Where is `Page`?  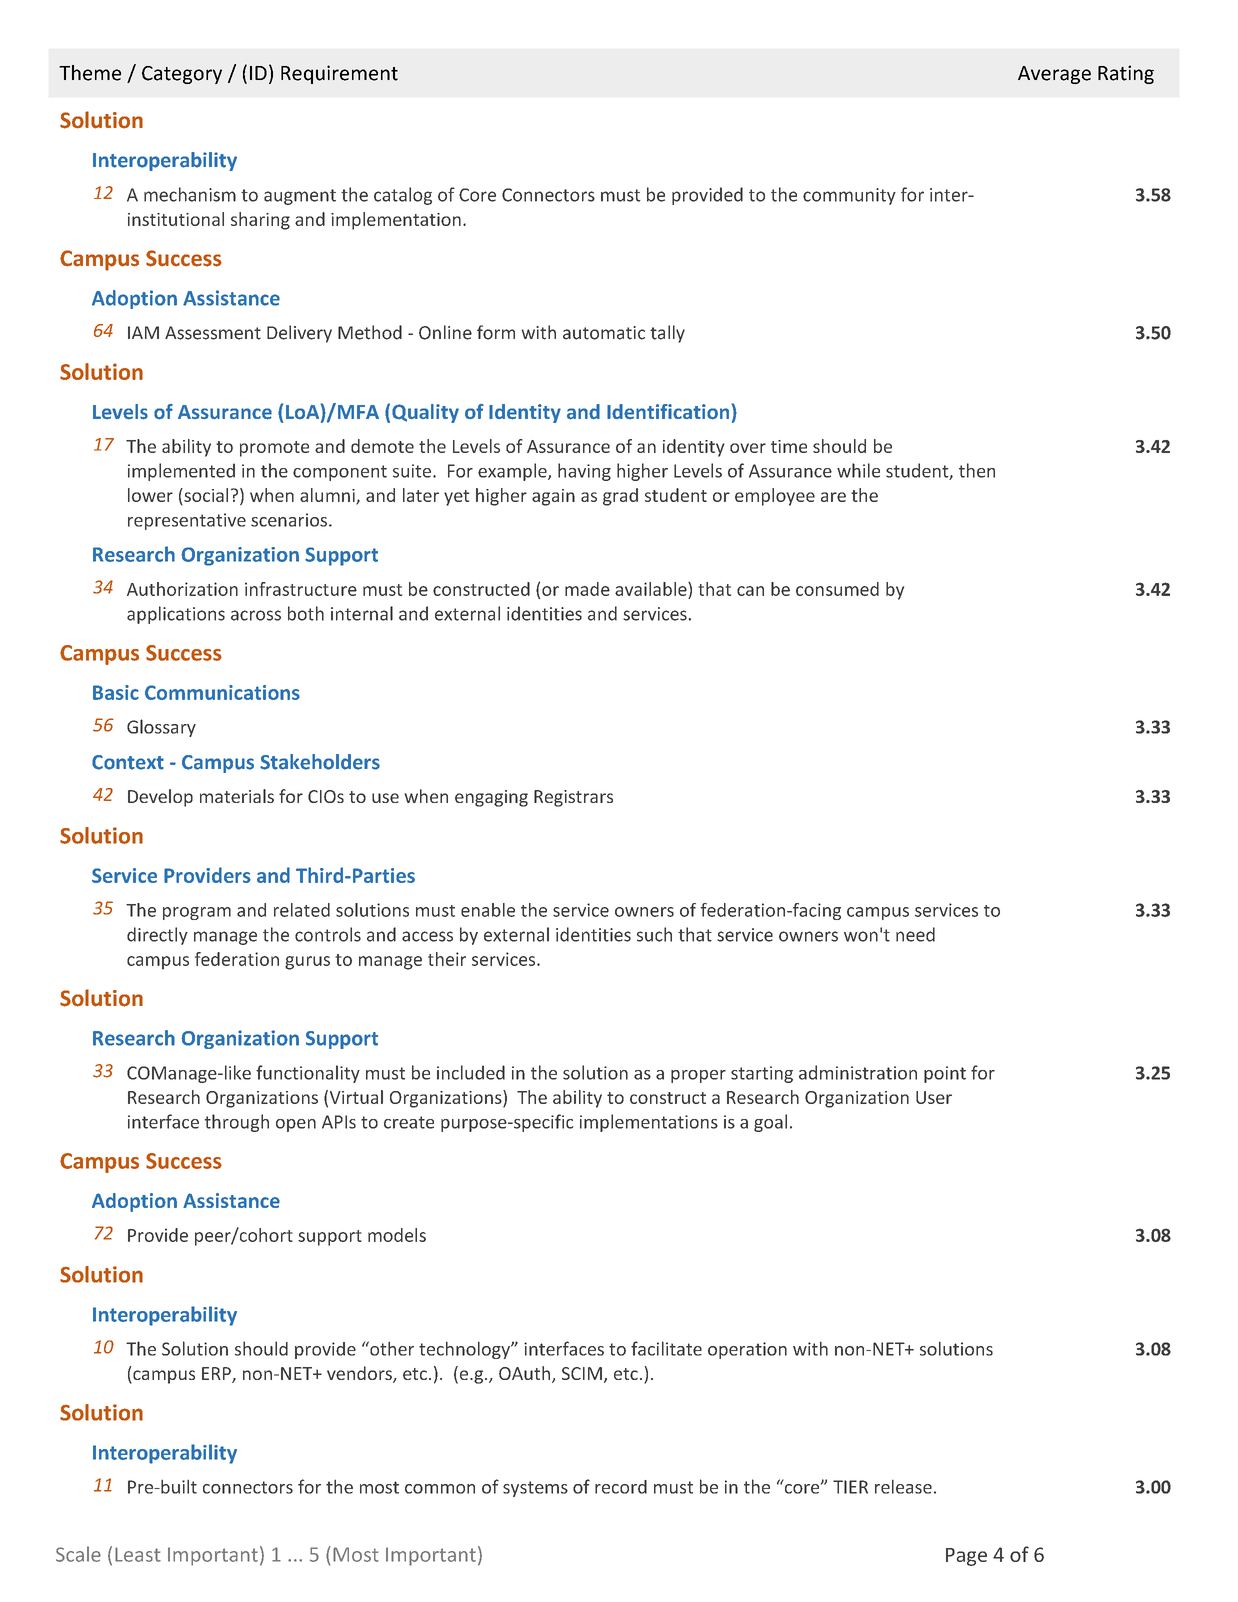
Page is located at coordinates (966, 1557).
